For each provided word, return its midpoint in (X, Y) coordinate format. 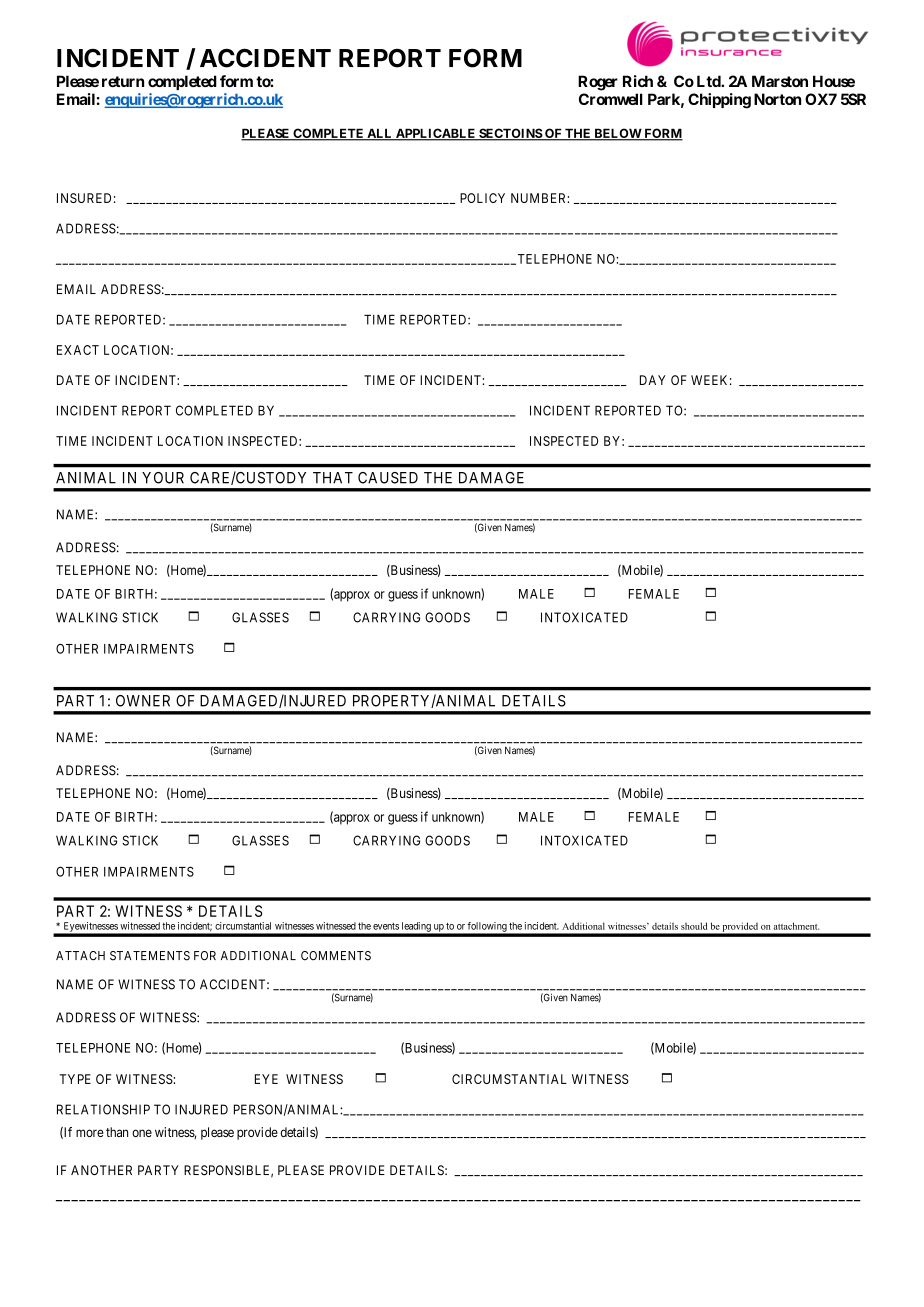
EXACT (78, 350)
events (386, 926)
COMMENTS (336, 956)
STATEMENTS (150, 956)
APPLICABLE (436, 134)
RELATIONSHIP (103, 1109)
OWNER (143, 701)
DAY (653, 380)
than (117, 1132)
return (123, 81)
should (694, 926)
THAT (333, 478)
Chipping (719, 101)
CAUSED (388, 478)
